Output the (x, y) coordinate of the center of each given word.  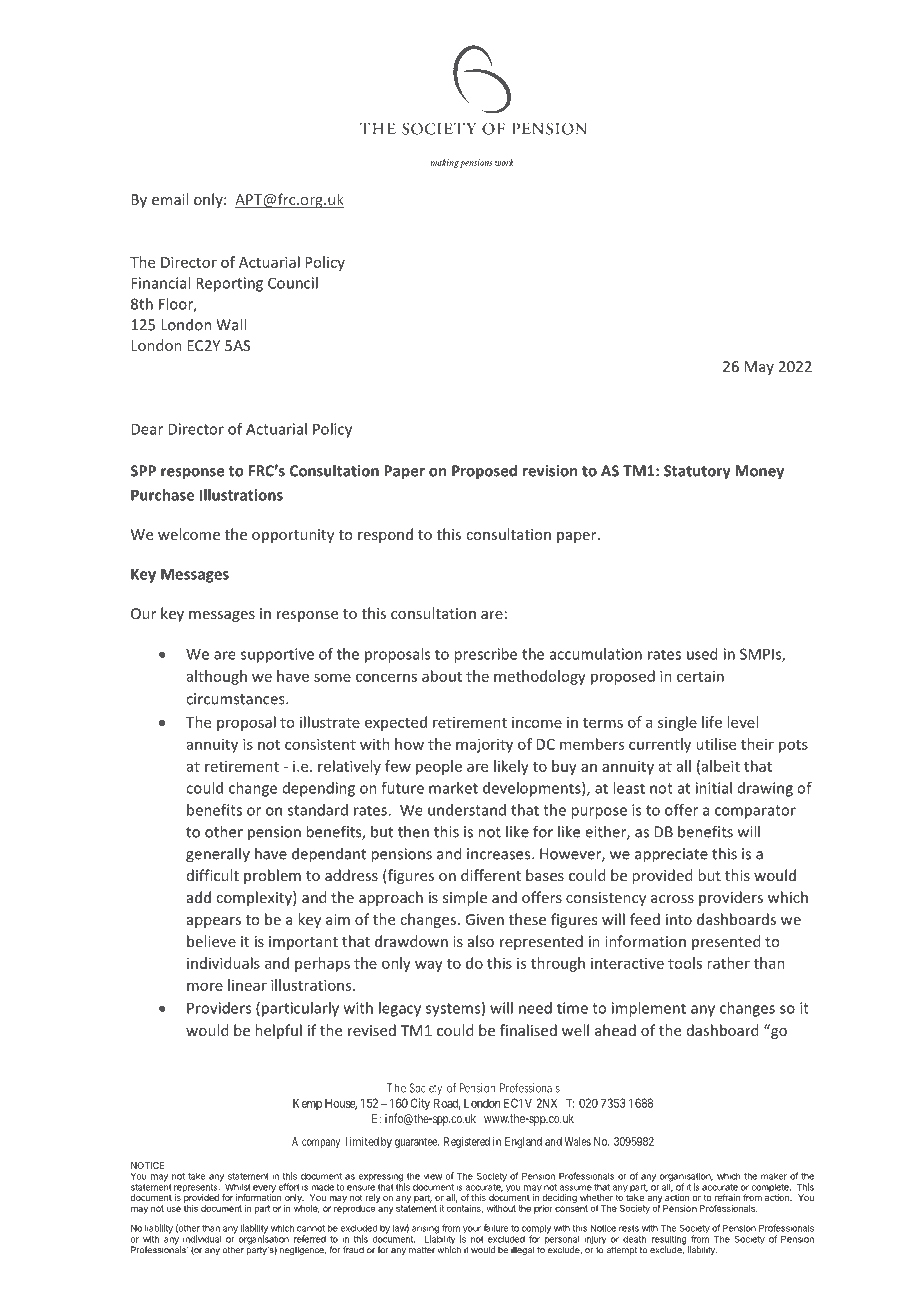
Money (759, 472)
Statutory (697, 472)
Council (293, 283)
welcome (189, 534)
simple (465, 898)
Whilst (238, 1187)
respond (385, 535)
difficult (213, 875)
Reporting (229, 284)
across (672, 899)
